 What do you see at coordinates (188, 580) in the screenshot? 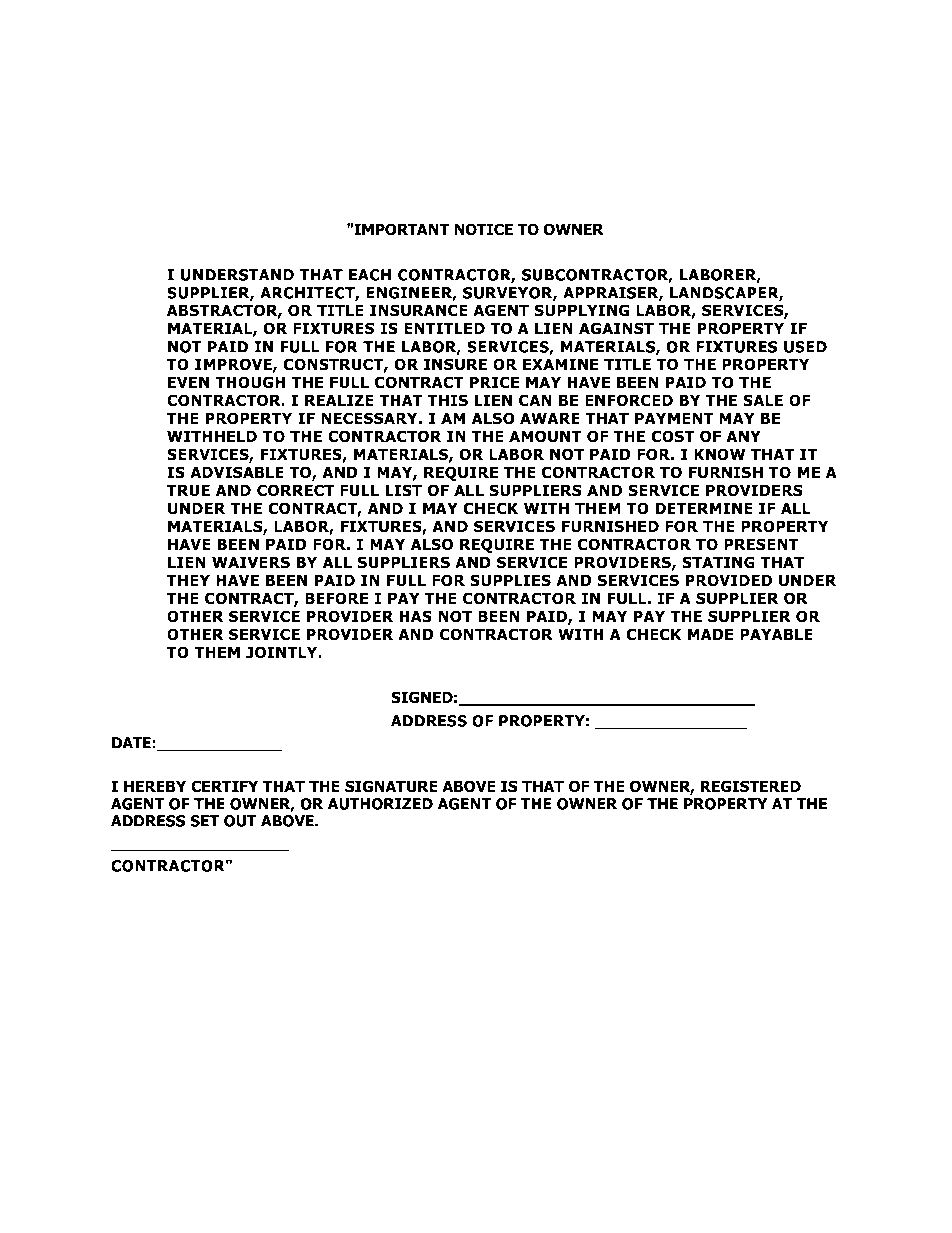
I see `THEY` at bounding box center [188, 580].
